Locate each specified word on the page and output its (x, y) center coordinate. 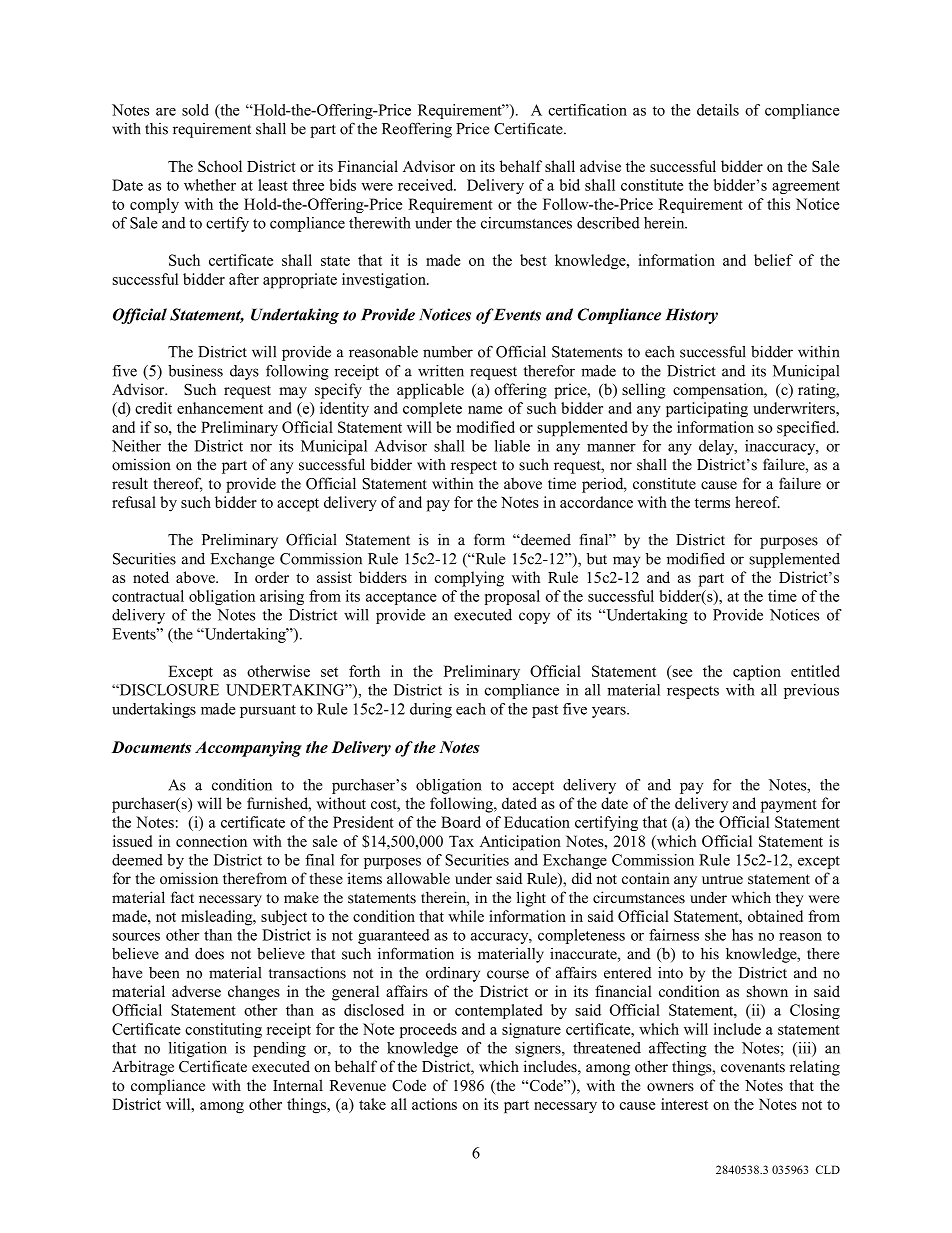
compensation (719, 391)
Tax (461, 841)
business (195, 371)
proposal (512, 597)
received (427, 185)
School (220, 166)
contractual (148, 596)
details (718, 110)
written (441, 371)
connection (211, 841)
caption (757, 673)
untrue (722, 879)
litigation (198, 1049)
